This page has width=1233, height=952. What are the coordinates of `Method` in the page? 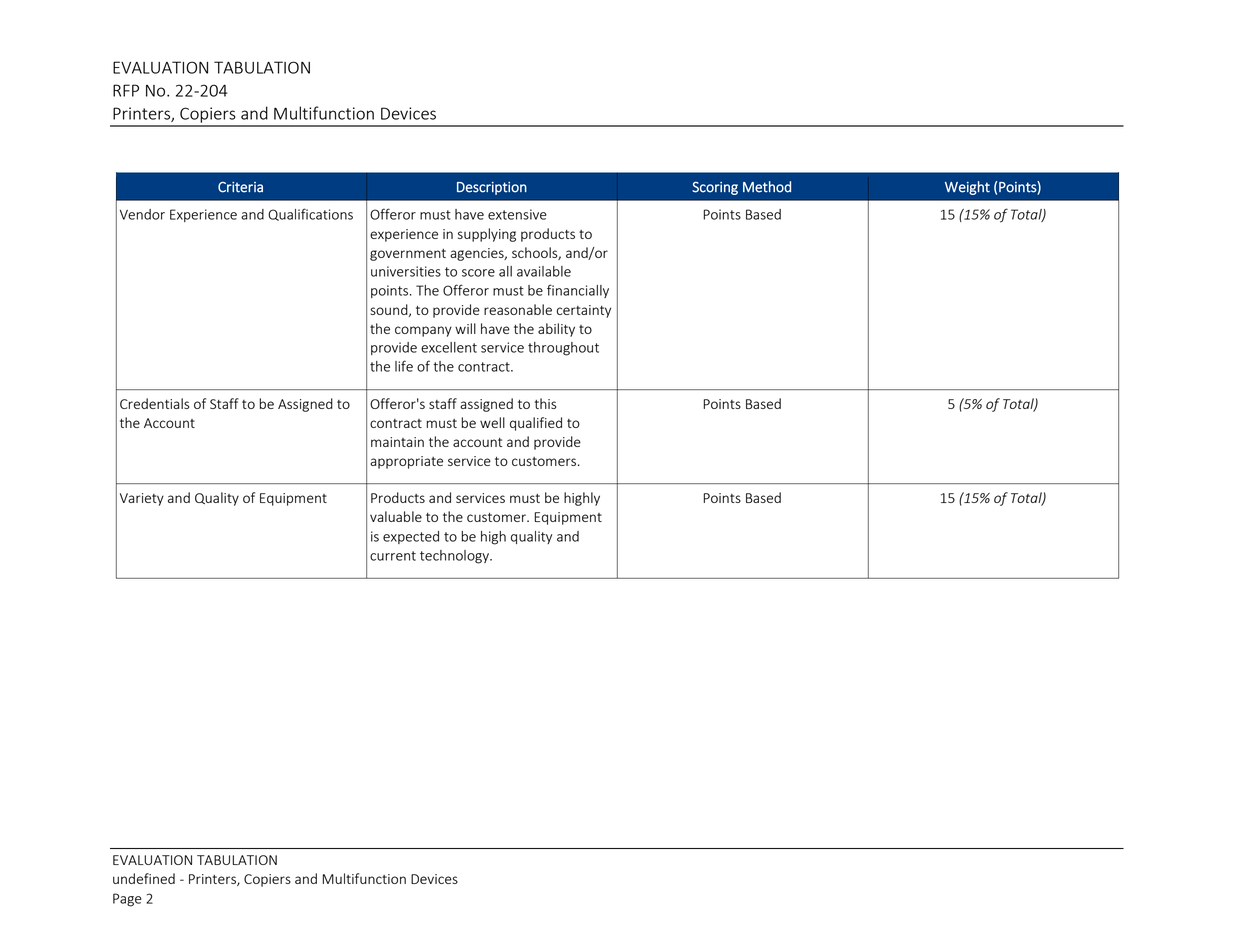 It's located at (767, 187).
